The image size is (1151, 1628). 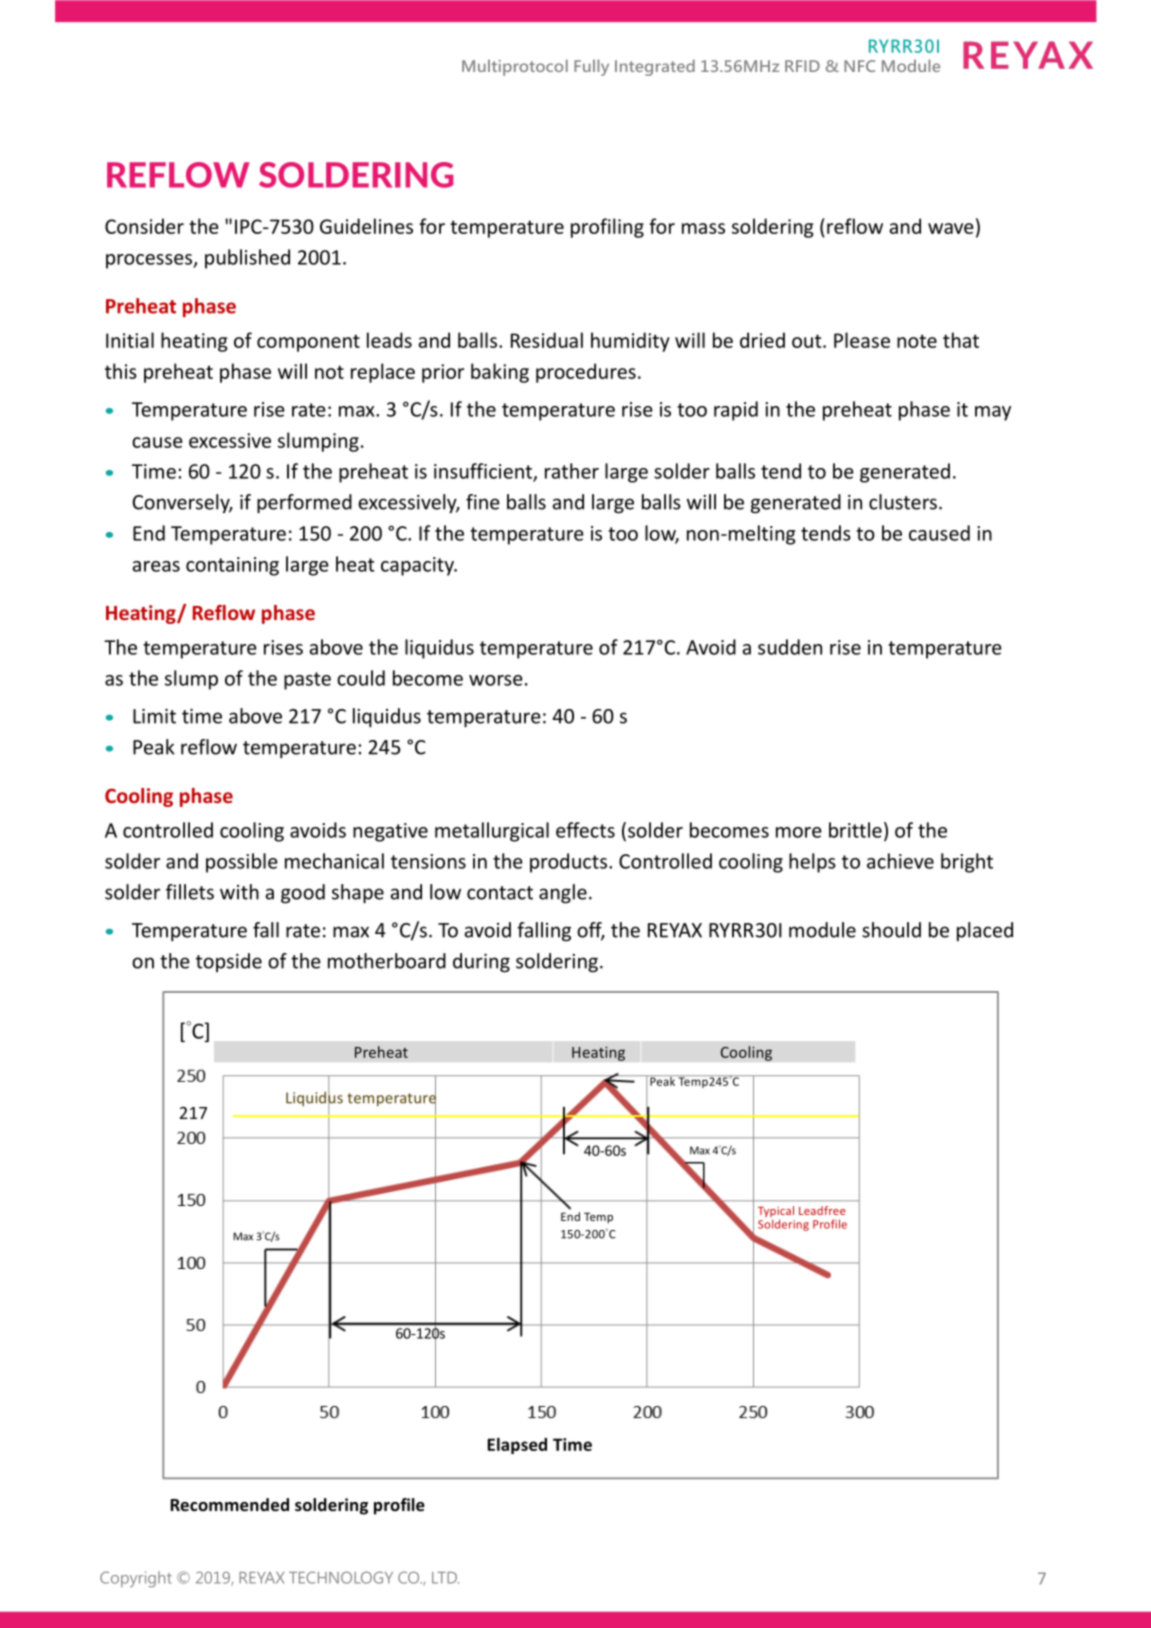 What do you see at coordinates (776, 1213) in the document?
I see `Typical` at bounding box center [776, 1213].
